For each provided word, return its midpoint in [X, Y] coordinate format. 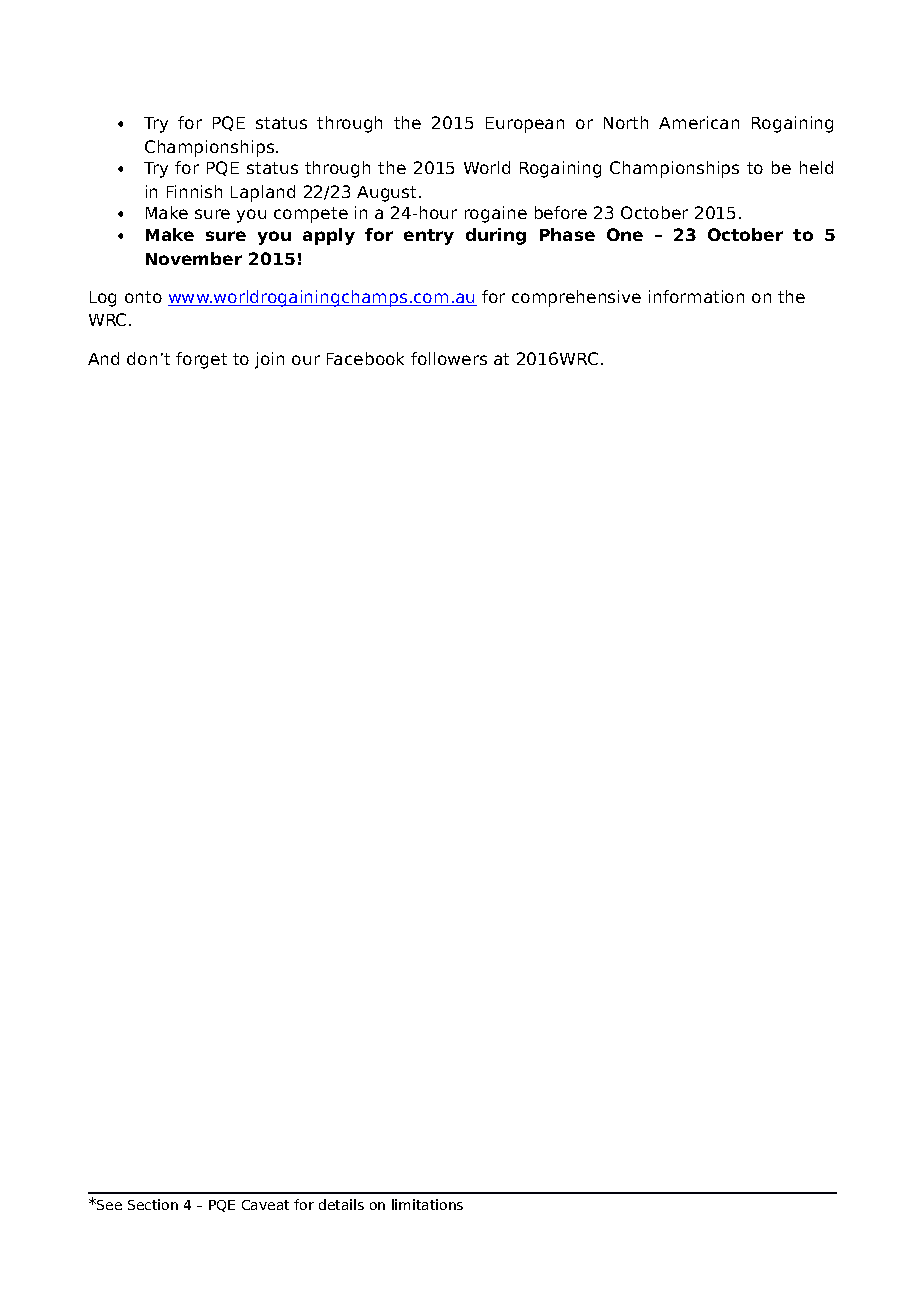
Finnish [194, 191]
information [696, 296]
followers [449, 358]
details [341, 1204]
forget [201, 360]
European [525, 125]
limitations [427, 1204]
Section [153, 1204]
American [699, 122]
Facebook [365, 358]
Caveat [265, 1205]
